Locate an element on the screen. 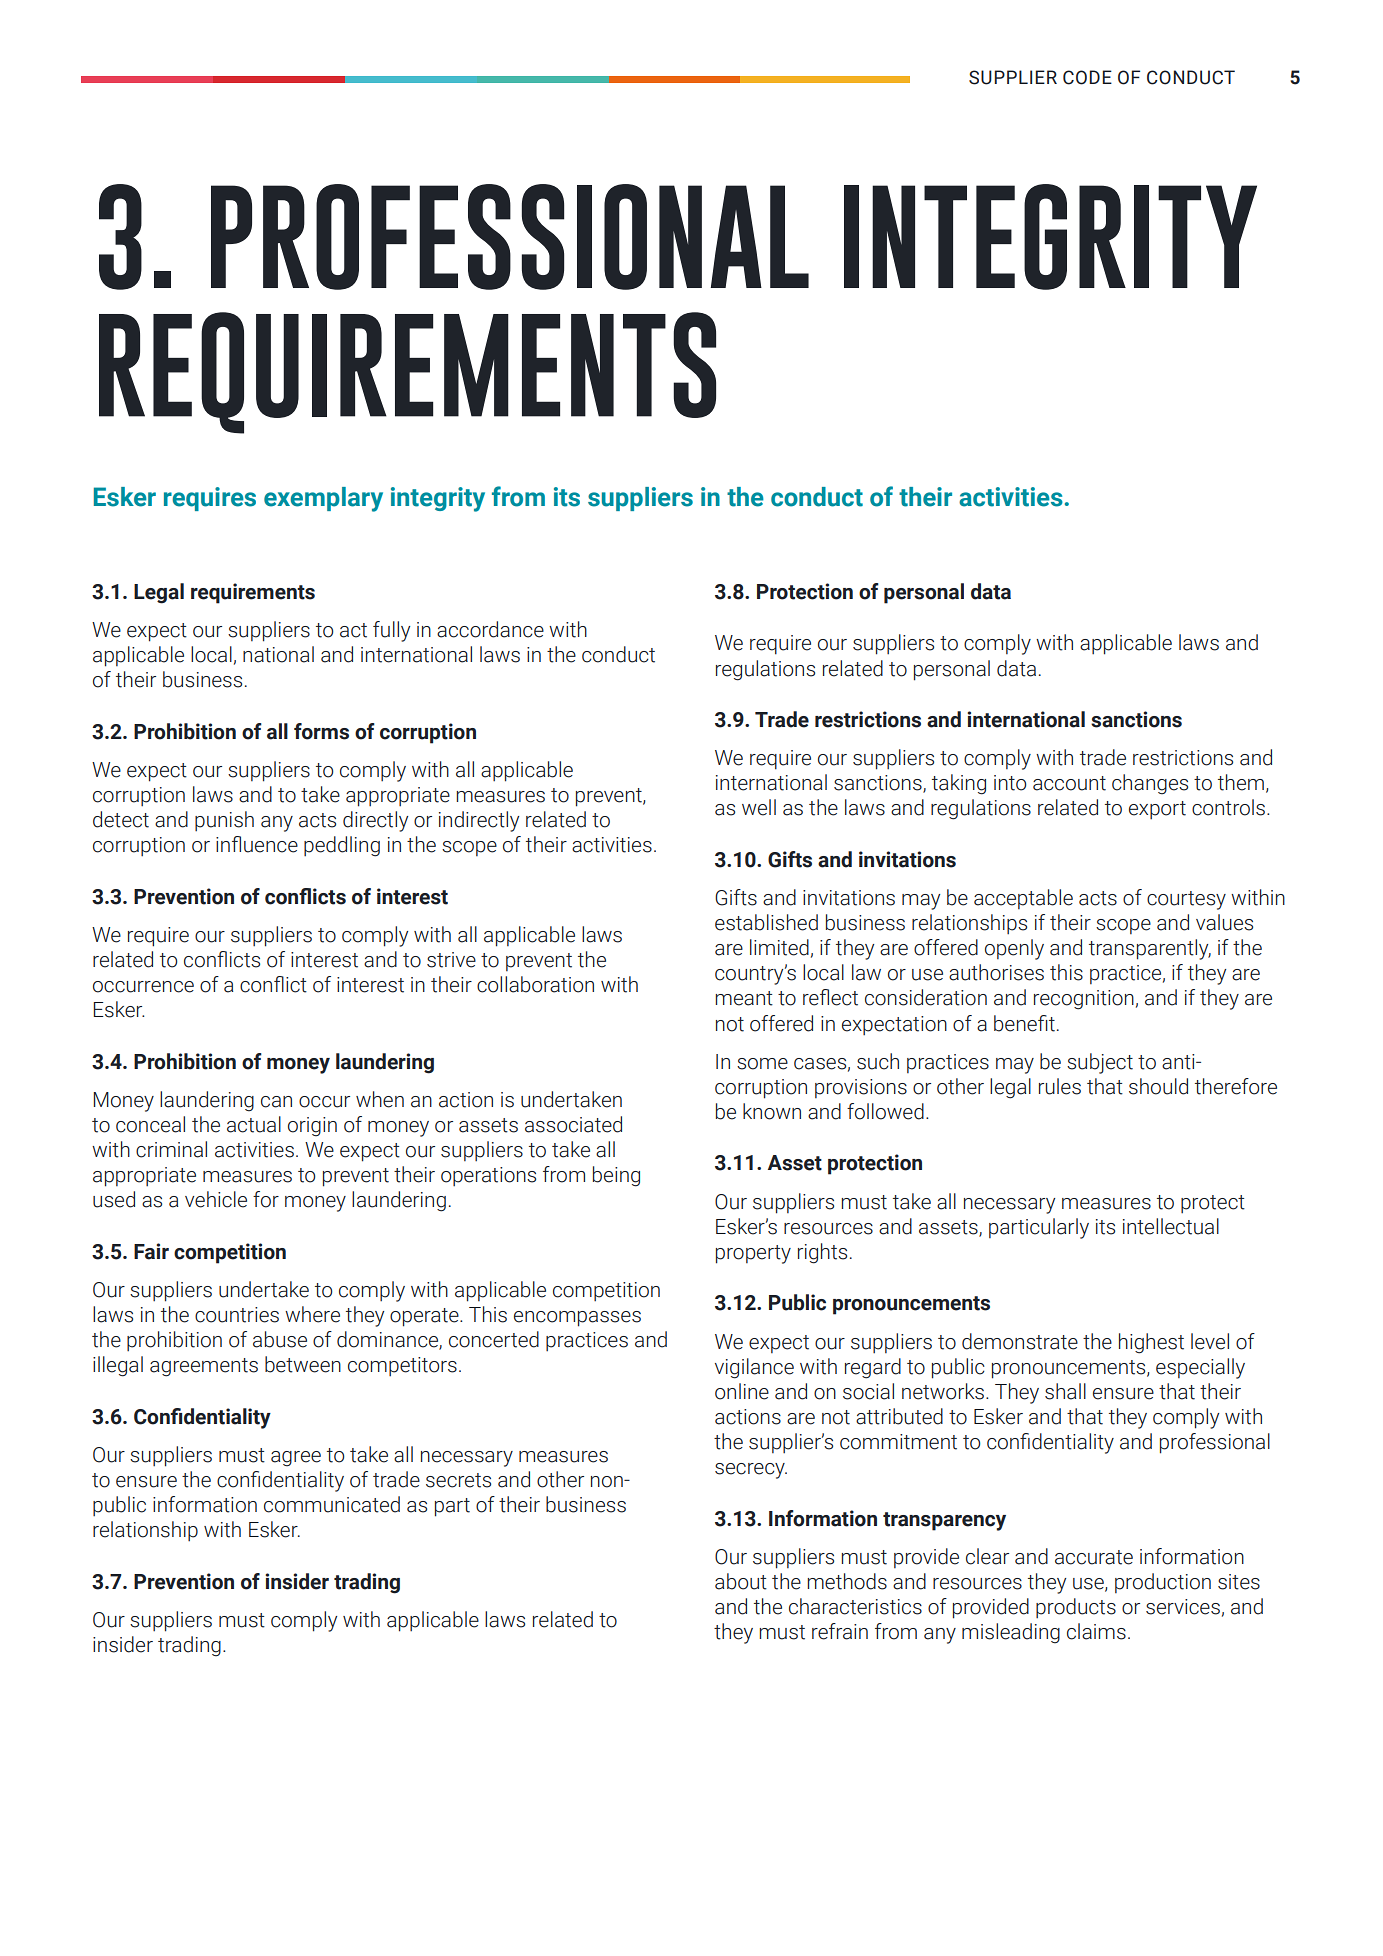 The image size is (1383, 1956). influence is located at coordinates (257, 844).
